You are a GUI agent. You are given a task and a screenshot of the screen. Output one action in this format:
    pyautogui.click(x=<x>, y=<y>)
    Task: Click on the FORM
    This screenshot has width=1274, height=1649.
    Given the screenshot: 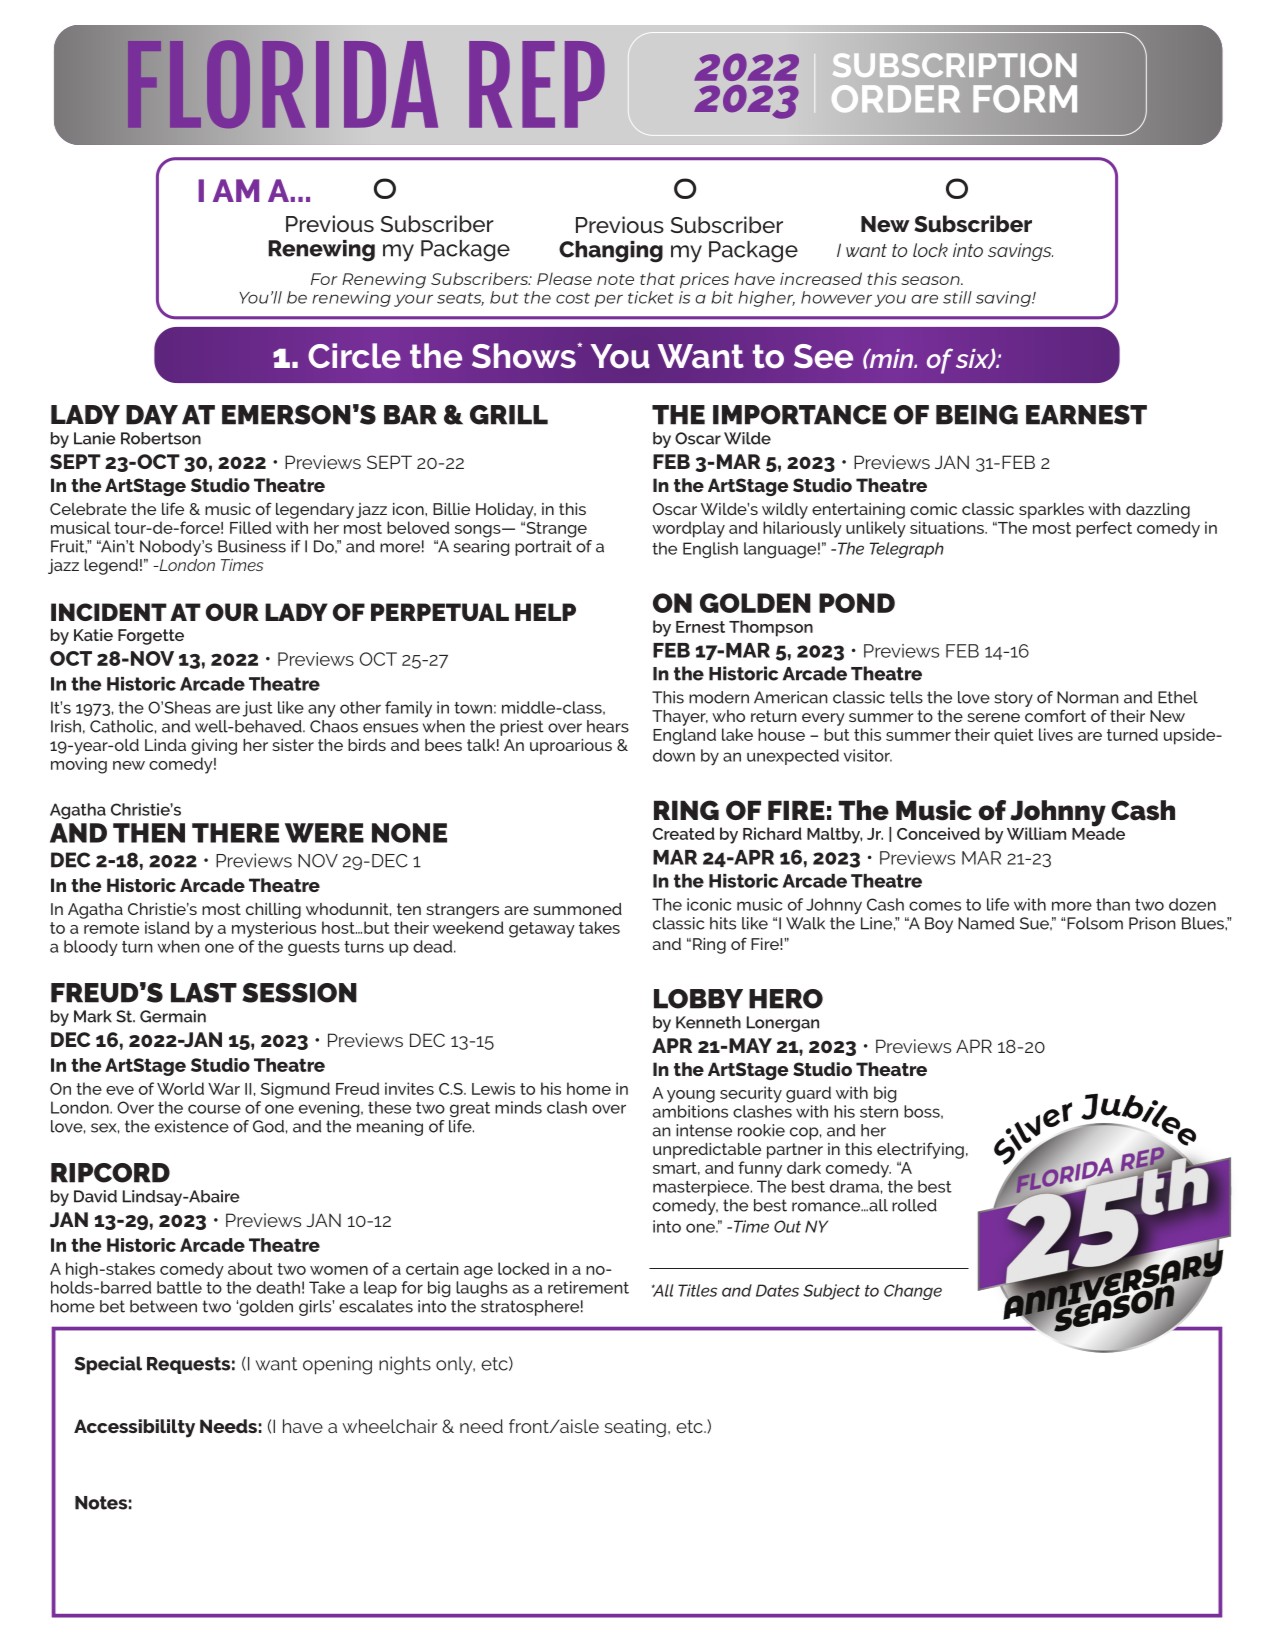 What is the action you would take?
    pyautogui.click(x=1025, y=99)
